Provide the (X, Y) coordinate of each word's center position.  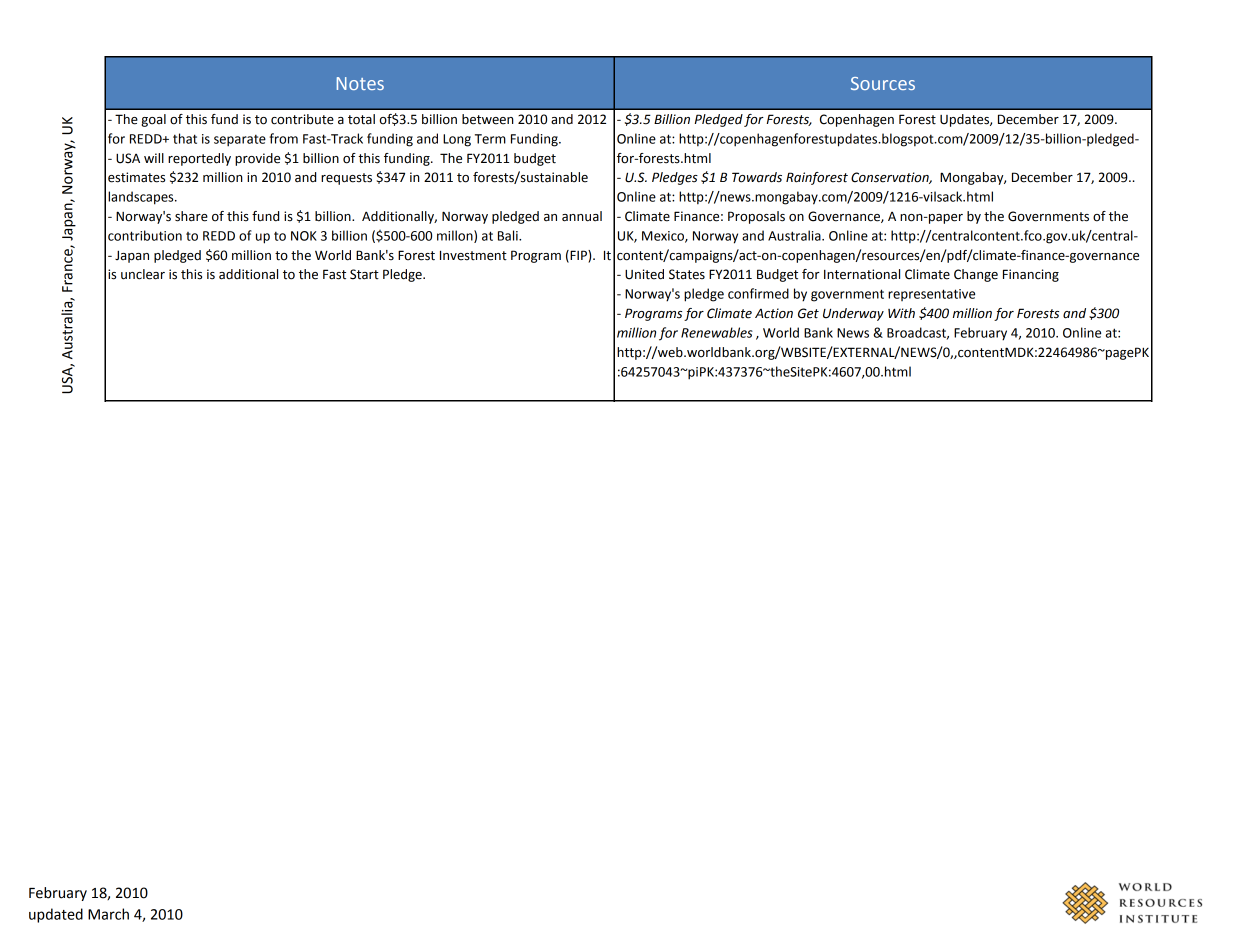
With (901, 313)
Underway (853, 314)
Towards (757, 177)
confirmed (758, 293)
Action (774, 313)
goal (153, 120)
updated (56, 915)
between (488, 119)
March (108, 914)
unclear (143, 274)
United (644, 274)
